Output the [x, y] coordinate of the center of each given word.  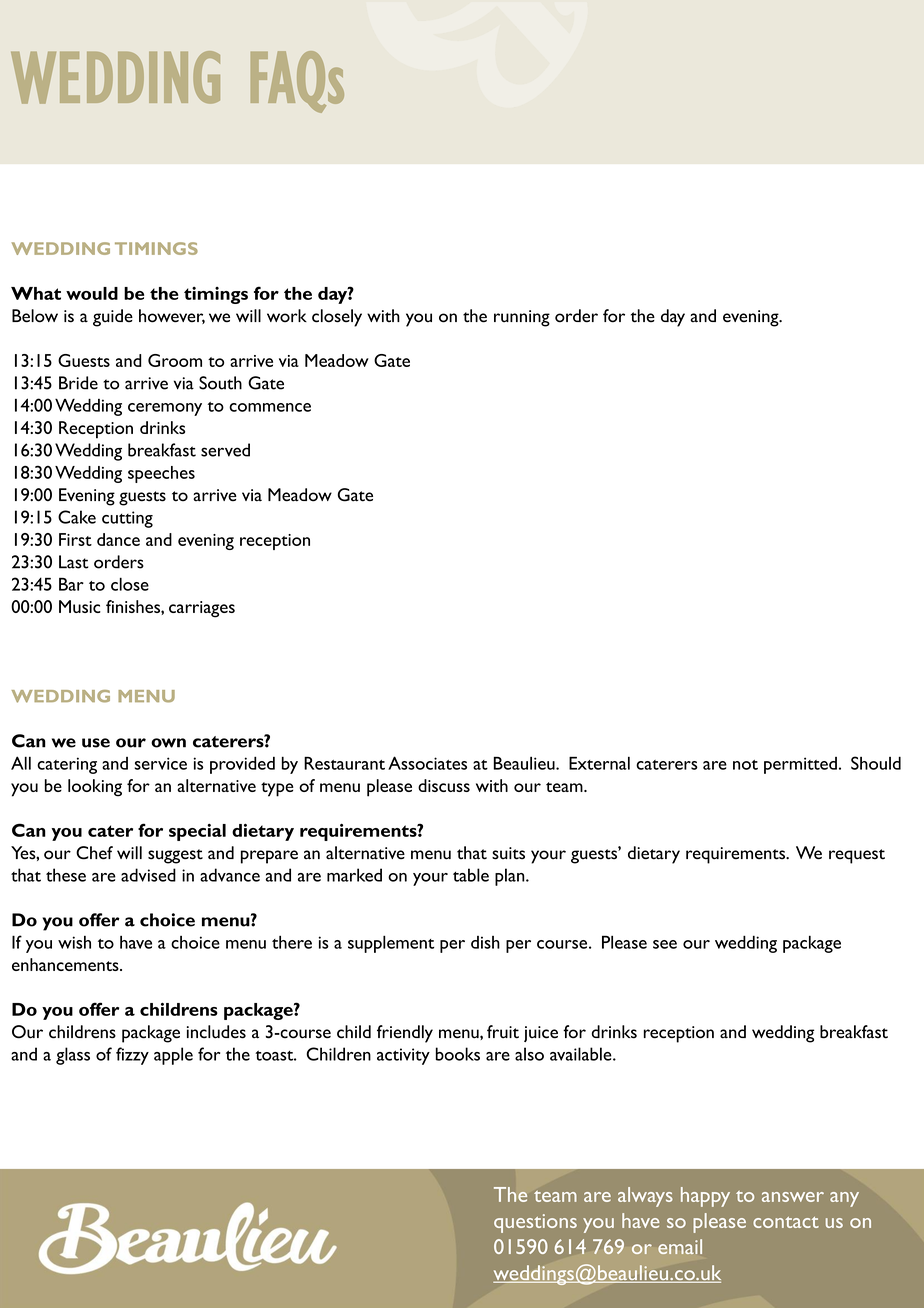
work [287, 315]
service [160, 763]
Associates [427, 763]
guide [113, 318]
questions [535, 1223]
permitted [800, 765]
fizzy [132, 1056]
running [522, 318]
